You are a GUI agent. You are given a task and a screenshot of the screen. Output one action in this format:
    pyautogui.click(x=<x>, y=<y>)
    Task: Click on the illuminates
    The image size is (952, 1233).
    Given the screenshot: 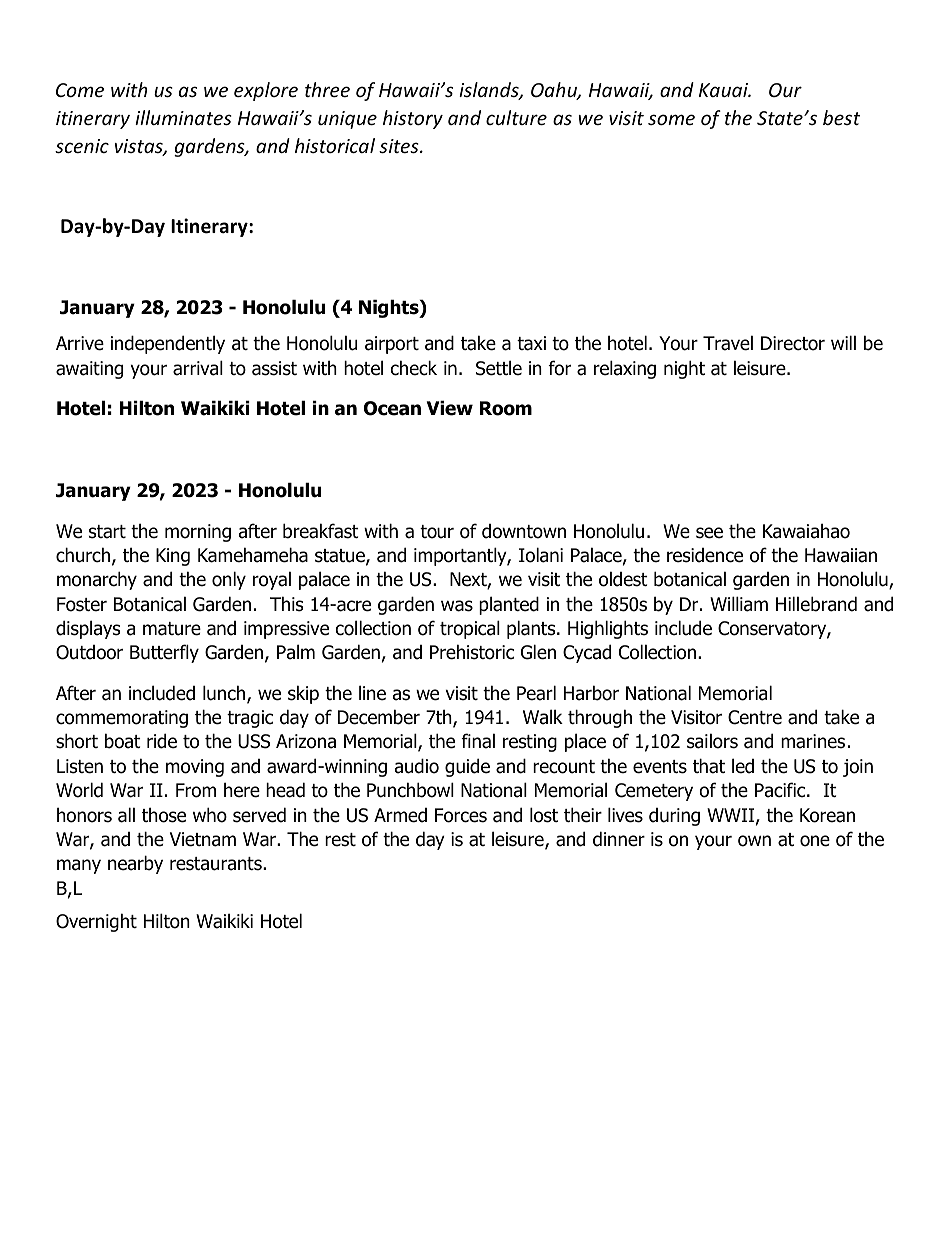 What is the action you would take?
    pyautogui.click(x=183, y=117)
